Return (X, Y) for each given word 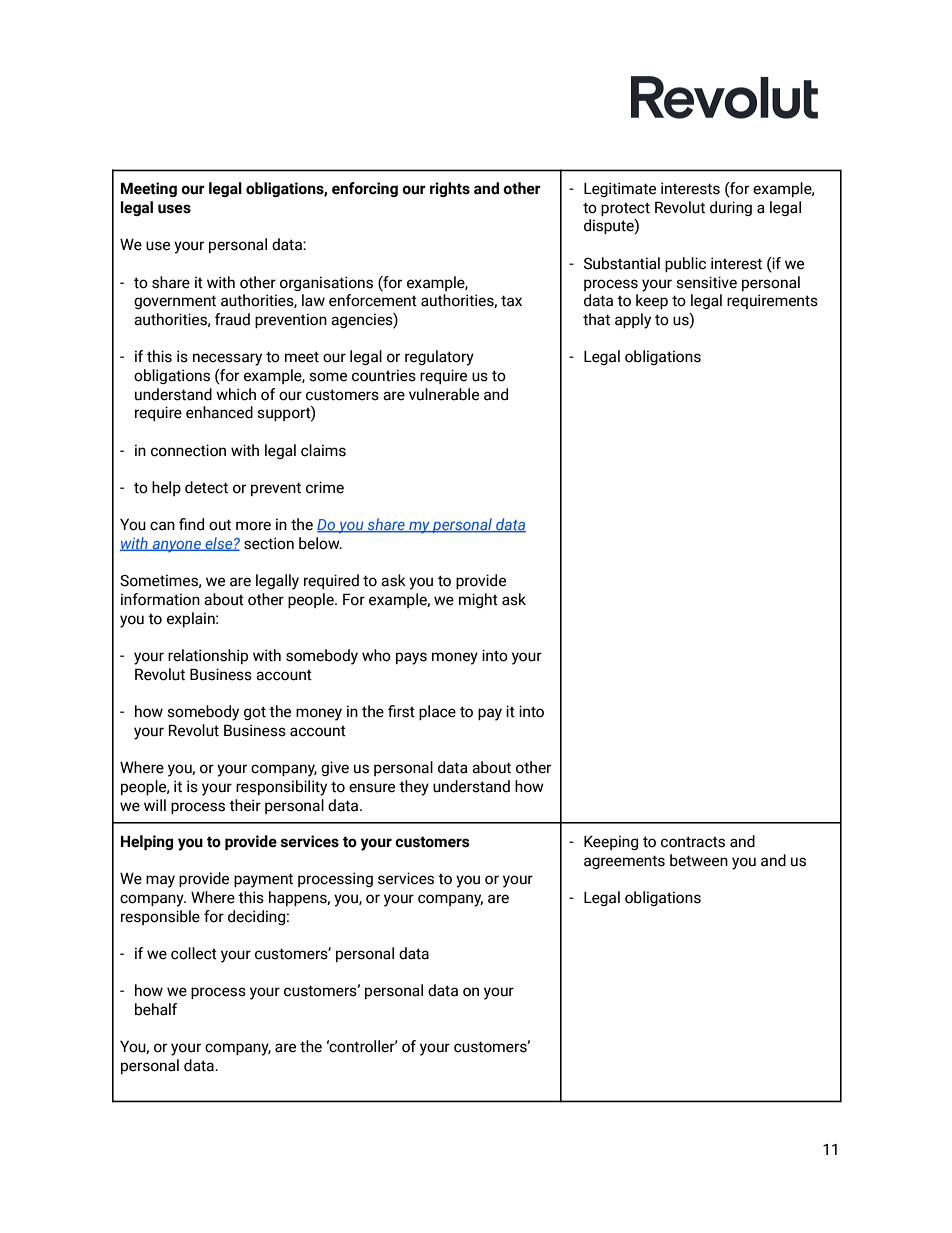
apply (633, 321)
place (437, 712)
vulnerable (444, 394)
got (255, 713)
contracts (693, 842)
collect (194, 953)
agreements (624, 862)
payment (263, 880)
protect (625, 209)
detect (206, 487)
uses (174, 209)
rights (450, 189)
